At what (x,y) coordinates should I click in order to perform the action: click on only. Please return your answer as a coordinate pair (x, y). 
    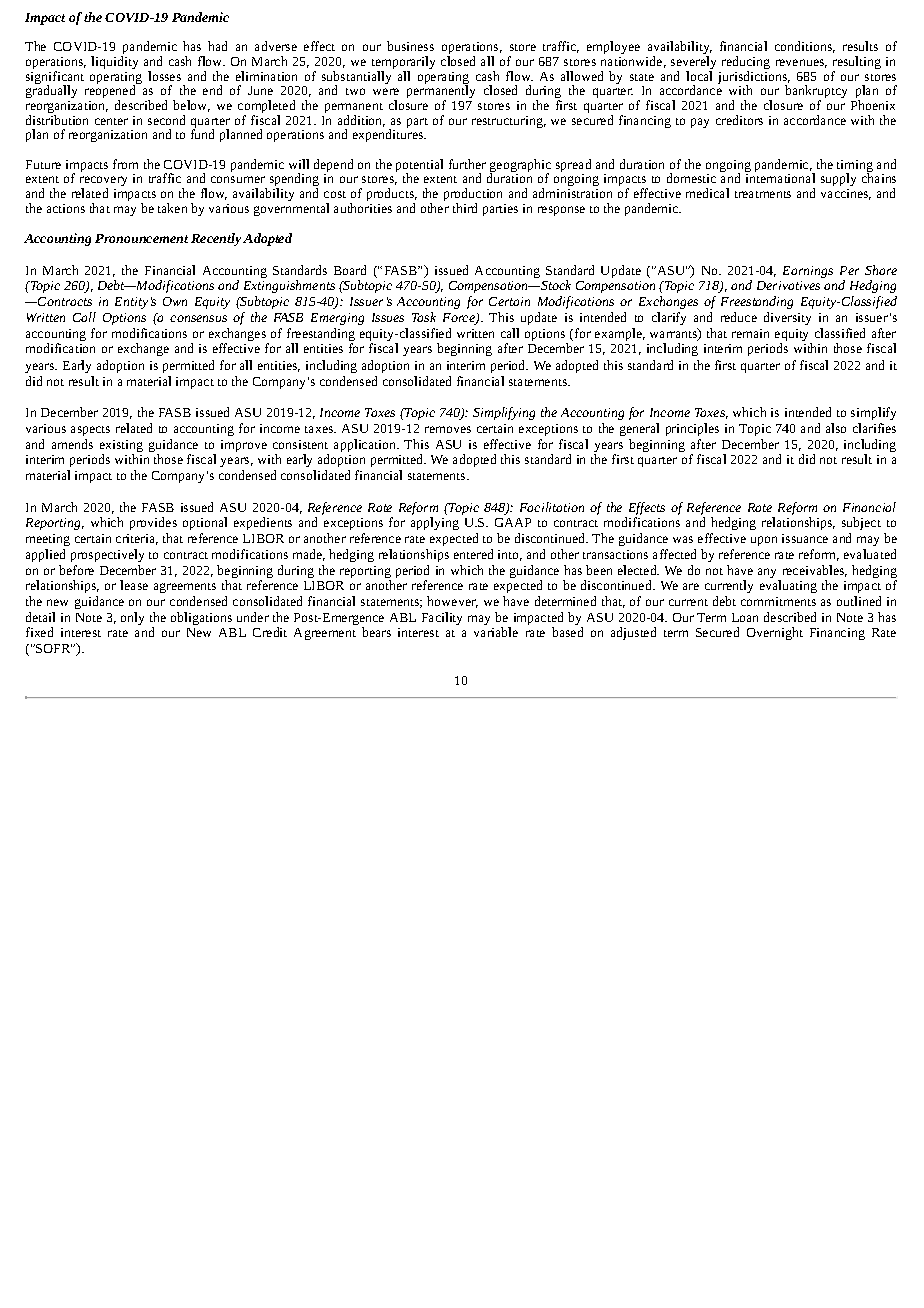
    Looking at the image, I should click on (132, 618).
